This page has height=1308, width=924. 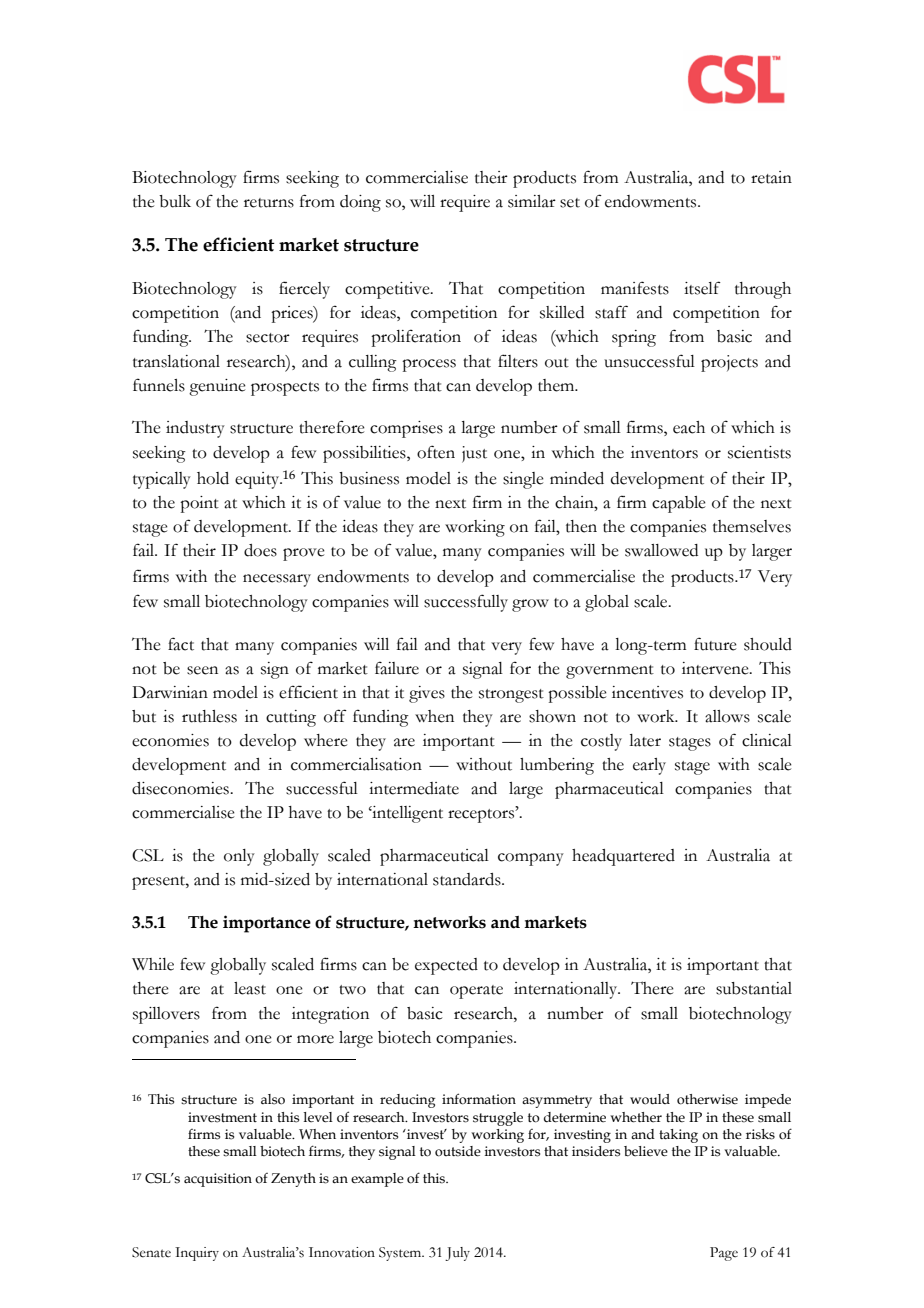 I want to click on does, so click(x=260, y=550).
